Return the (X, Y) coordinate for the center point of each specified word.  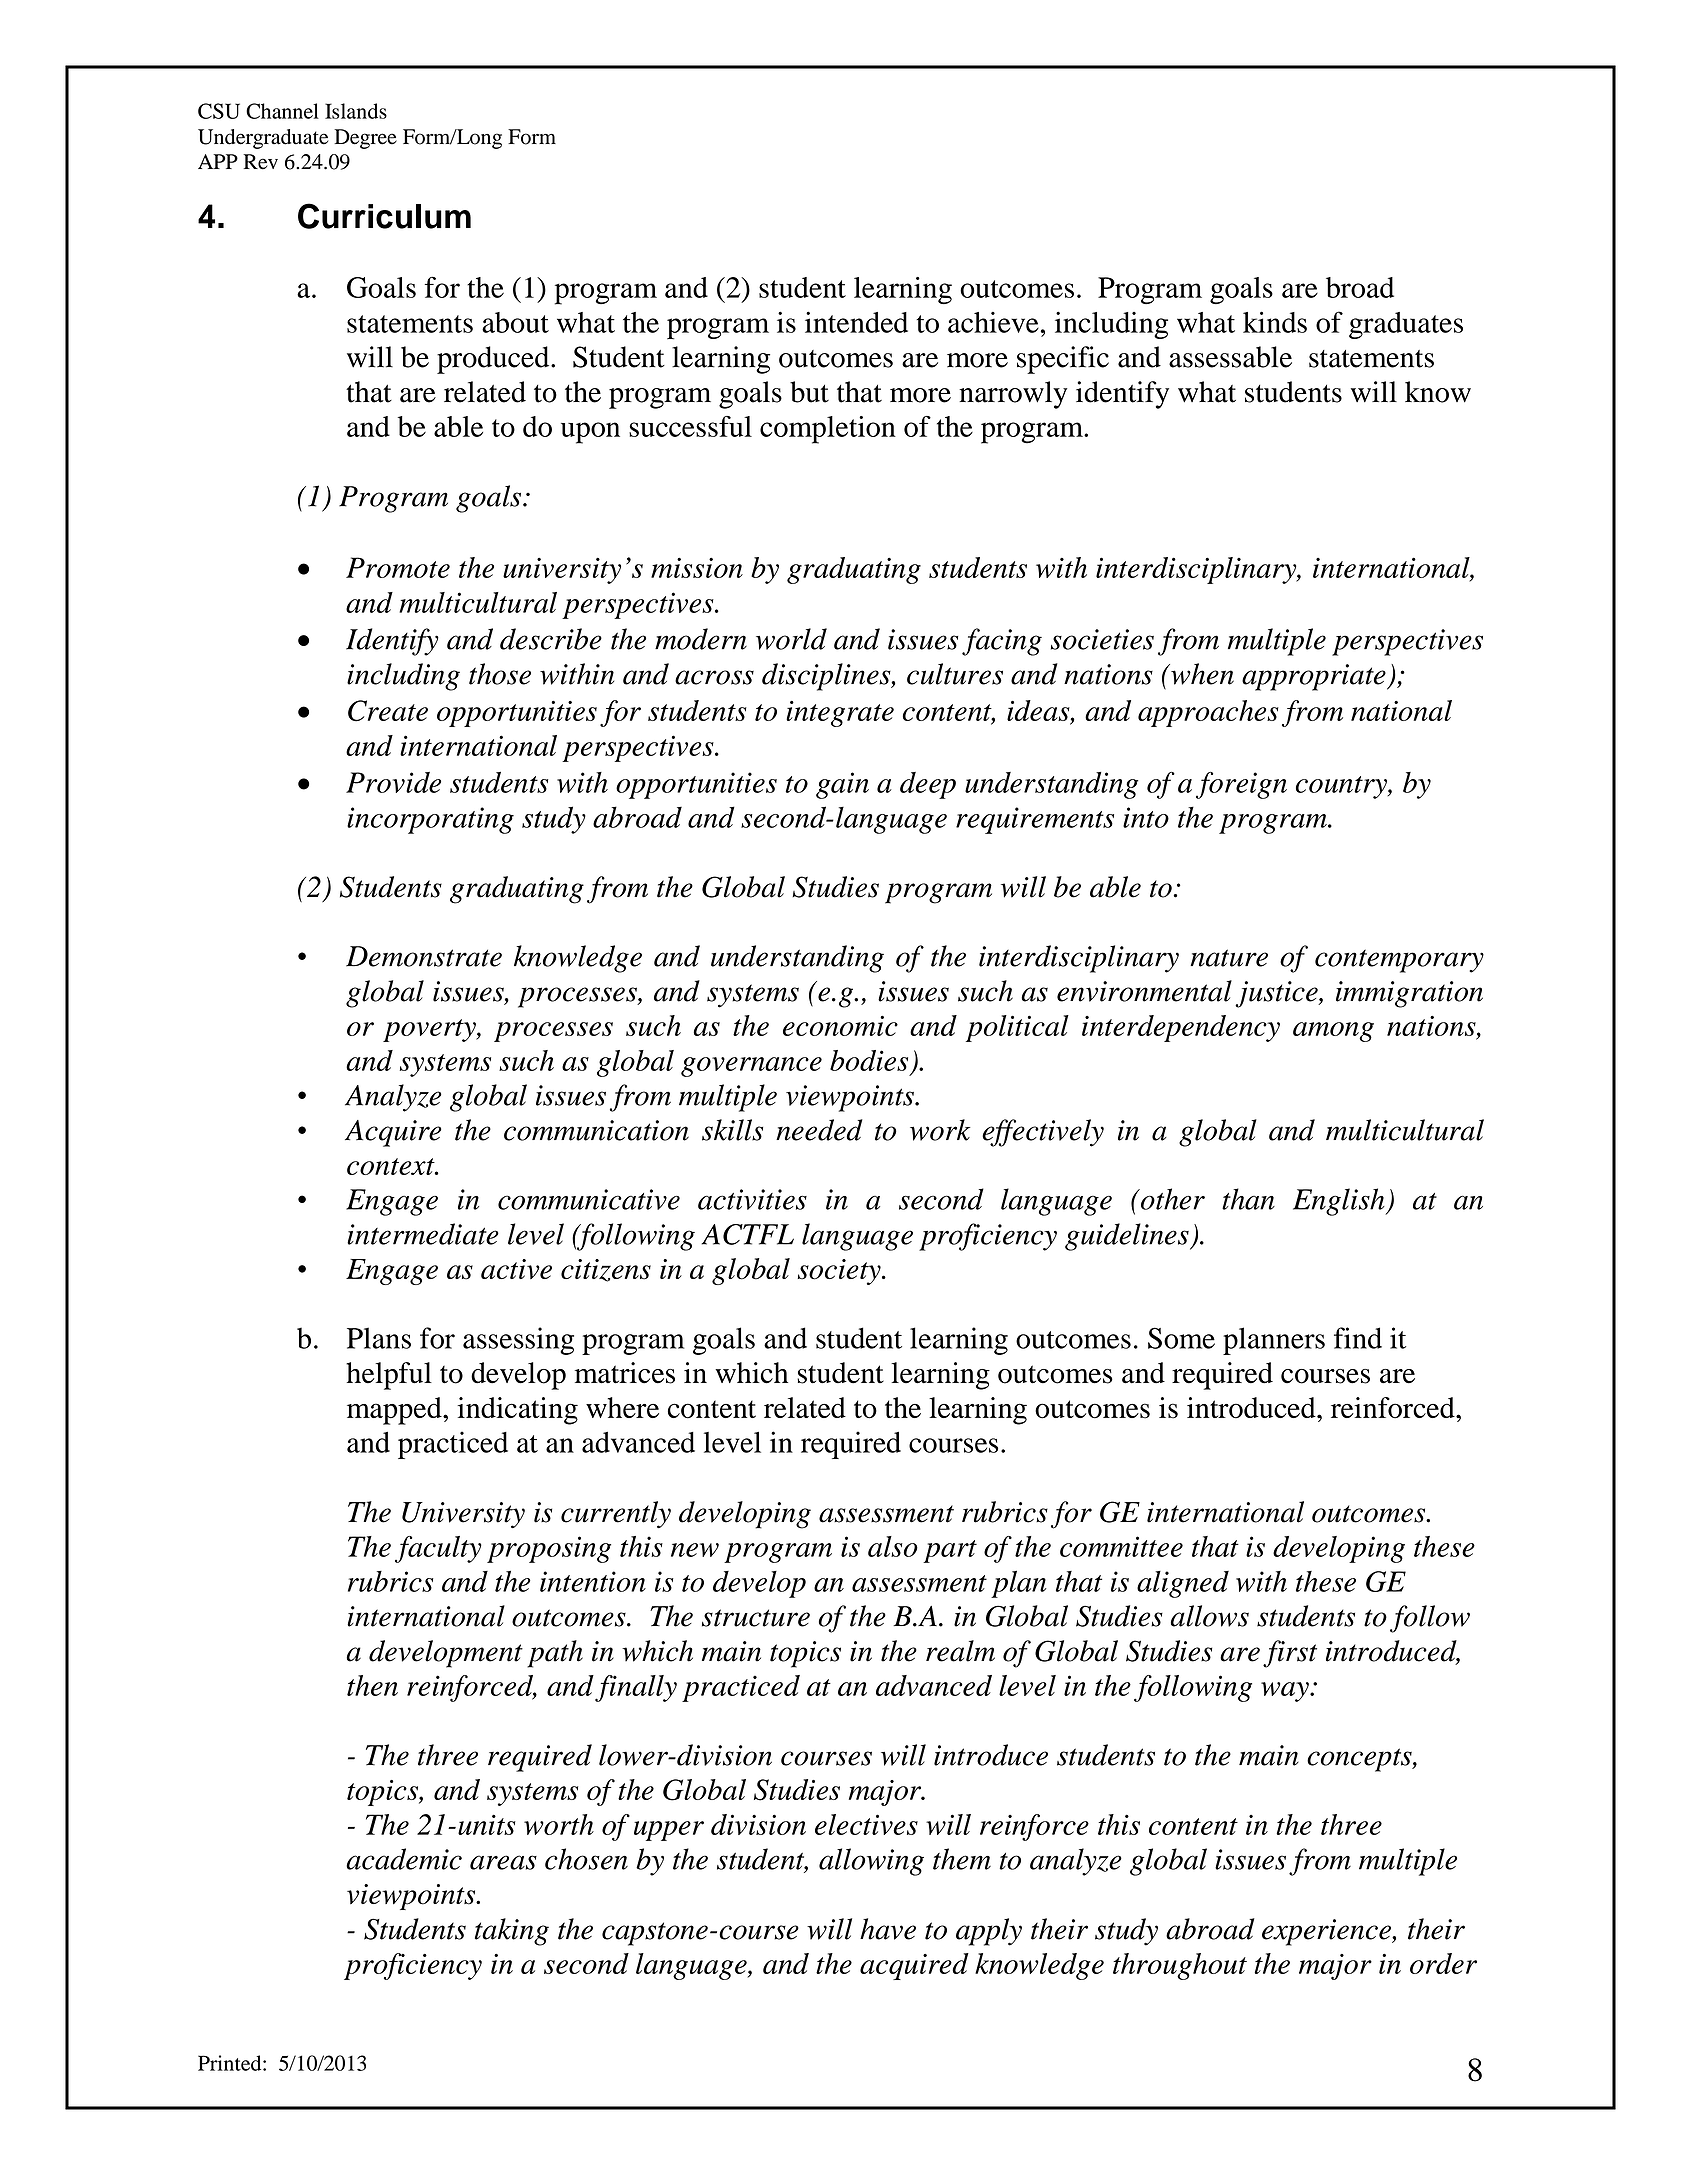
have (888, 1929)
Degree (365, 139)
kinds (1275, 322)
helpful (389, 1376)
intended (856, 322)
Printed (231, 2063)
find (1358, 1338)
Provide (393, 782)
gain (842, 785)
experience (1327, 1932)
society (840, 1272)
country (1342, 787)
